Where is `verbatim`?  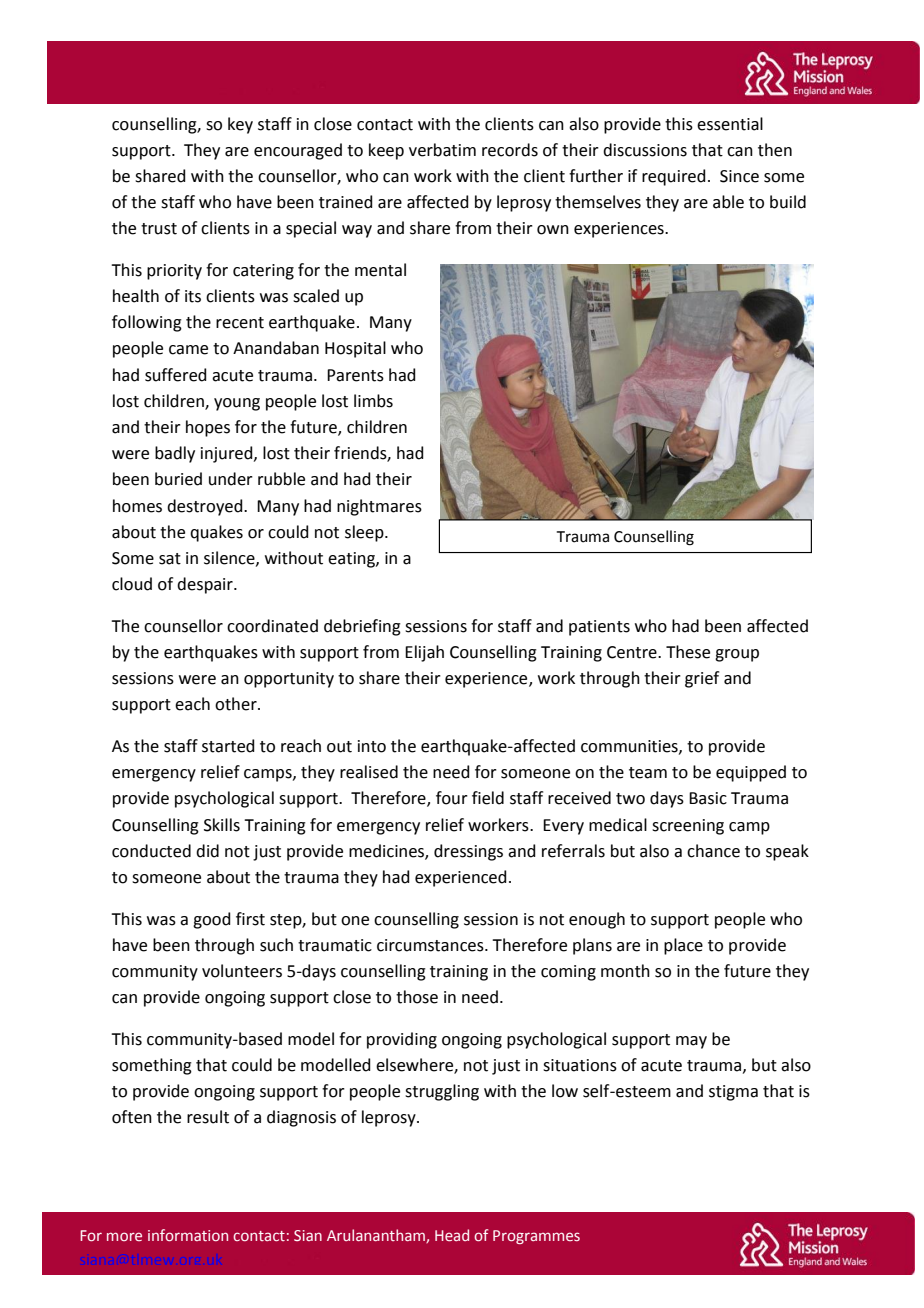
verbatim is located at coordinates (442, 150).
